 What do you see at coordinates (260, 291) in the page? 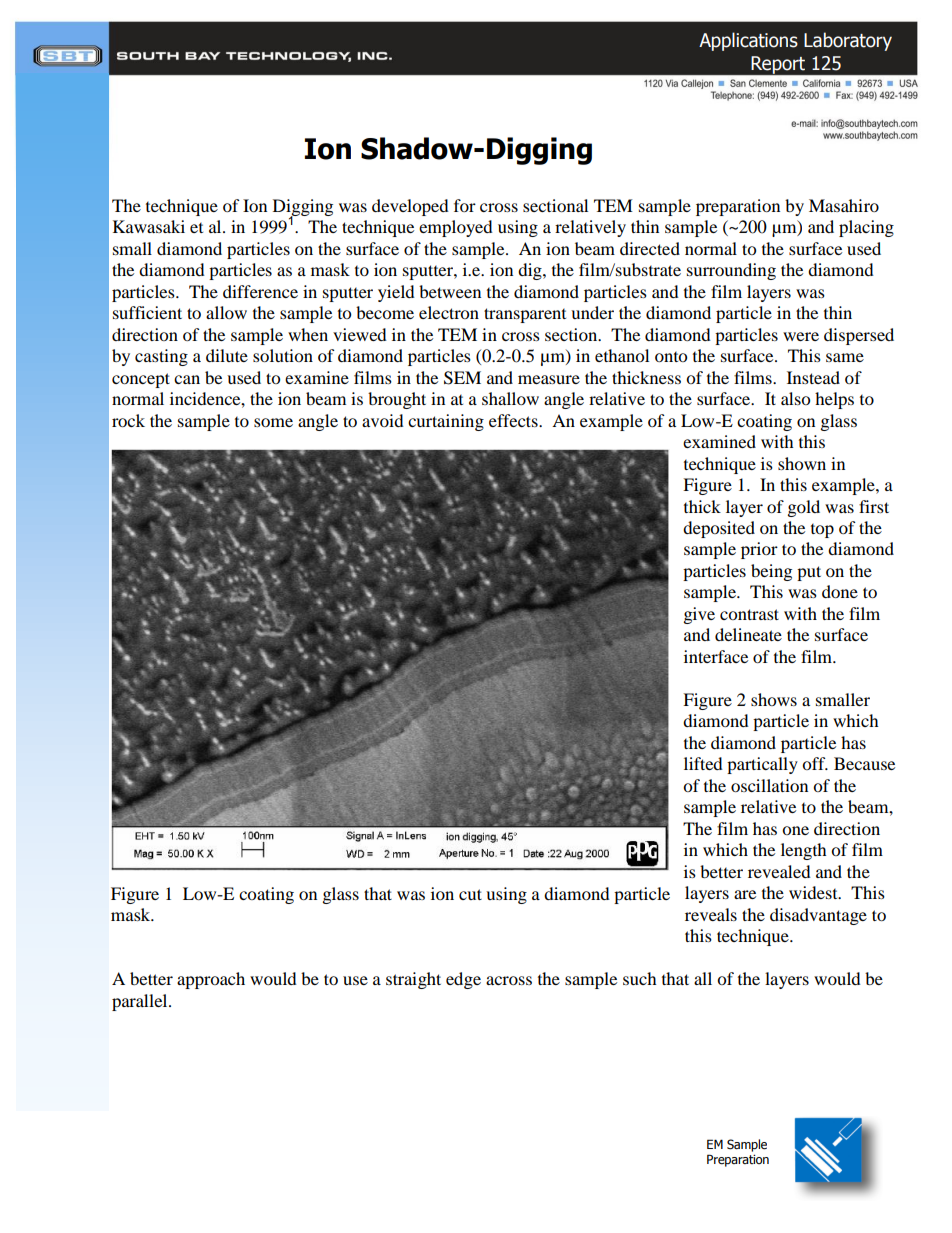
I see `difference` at bounding box center [260, 291].
